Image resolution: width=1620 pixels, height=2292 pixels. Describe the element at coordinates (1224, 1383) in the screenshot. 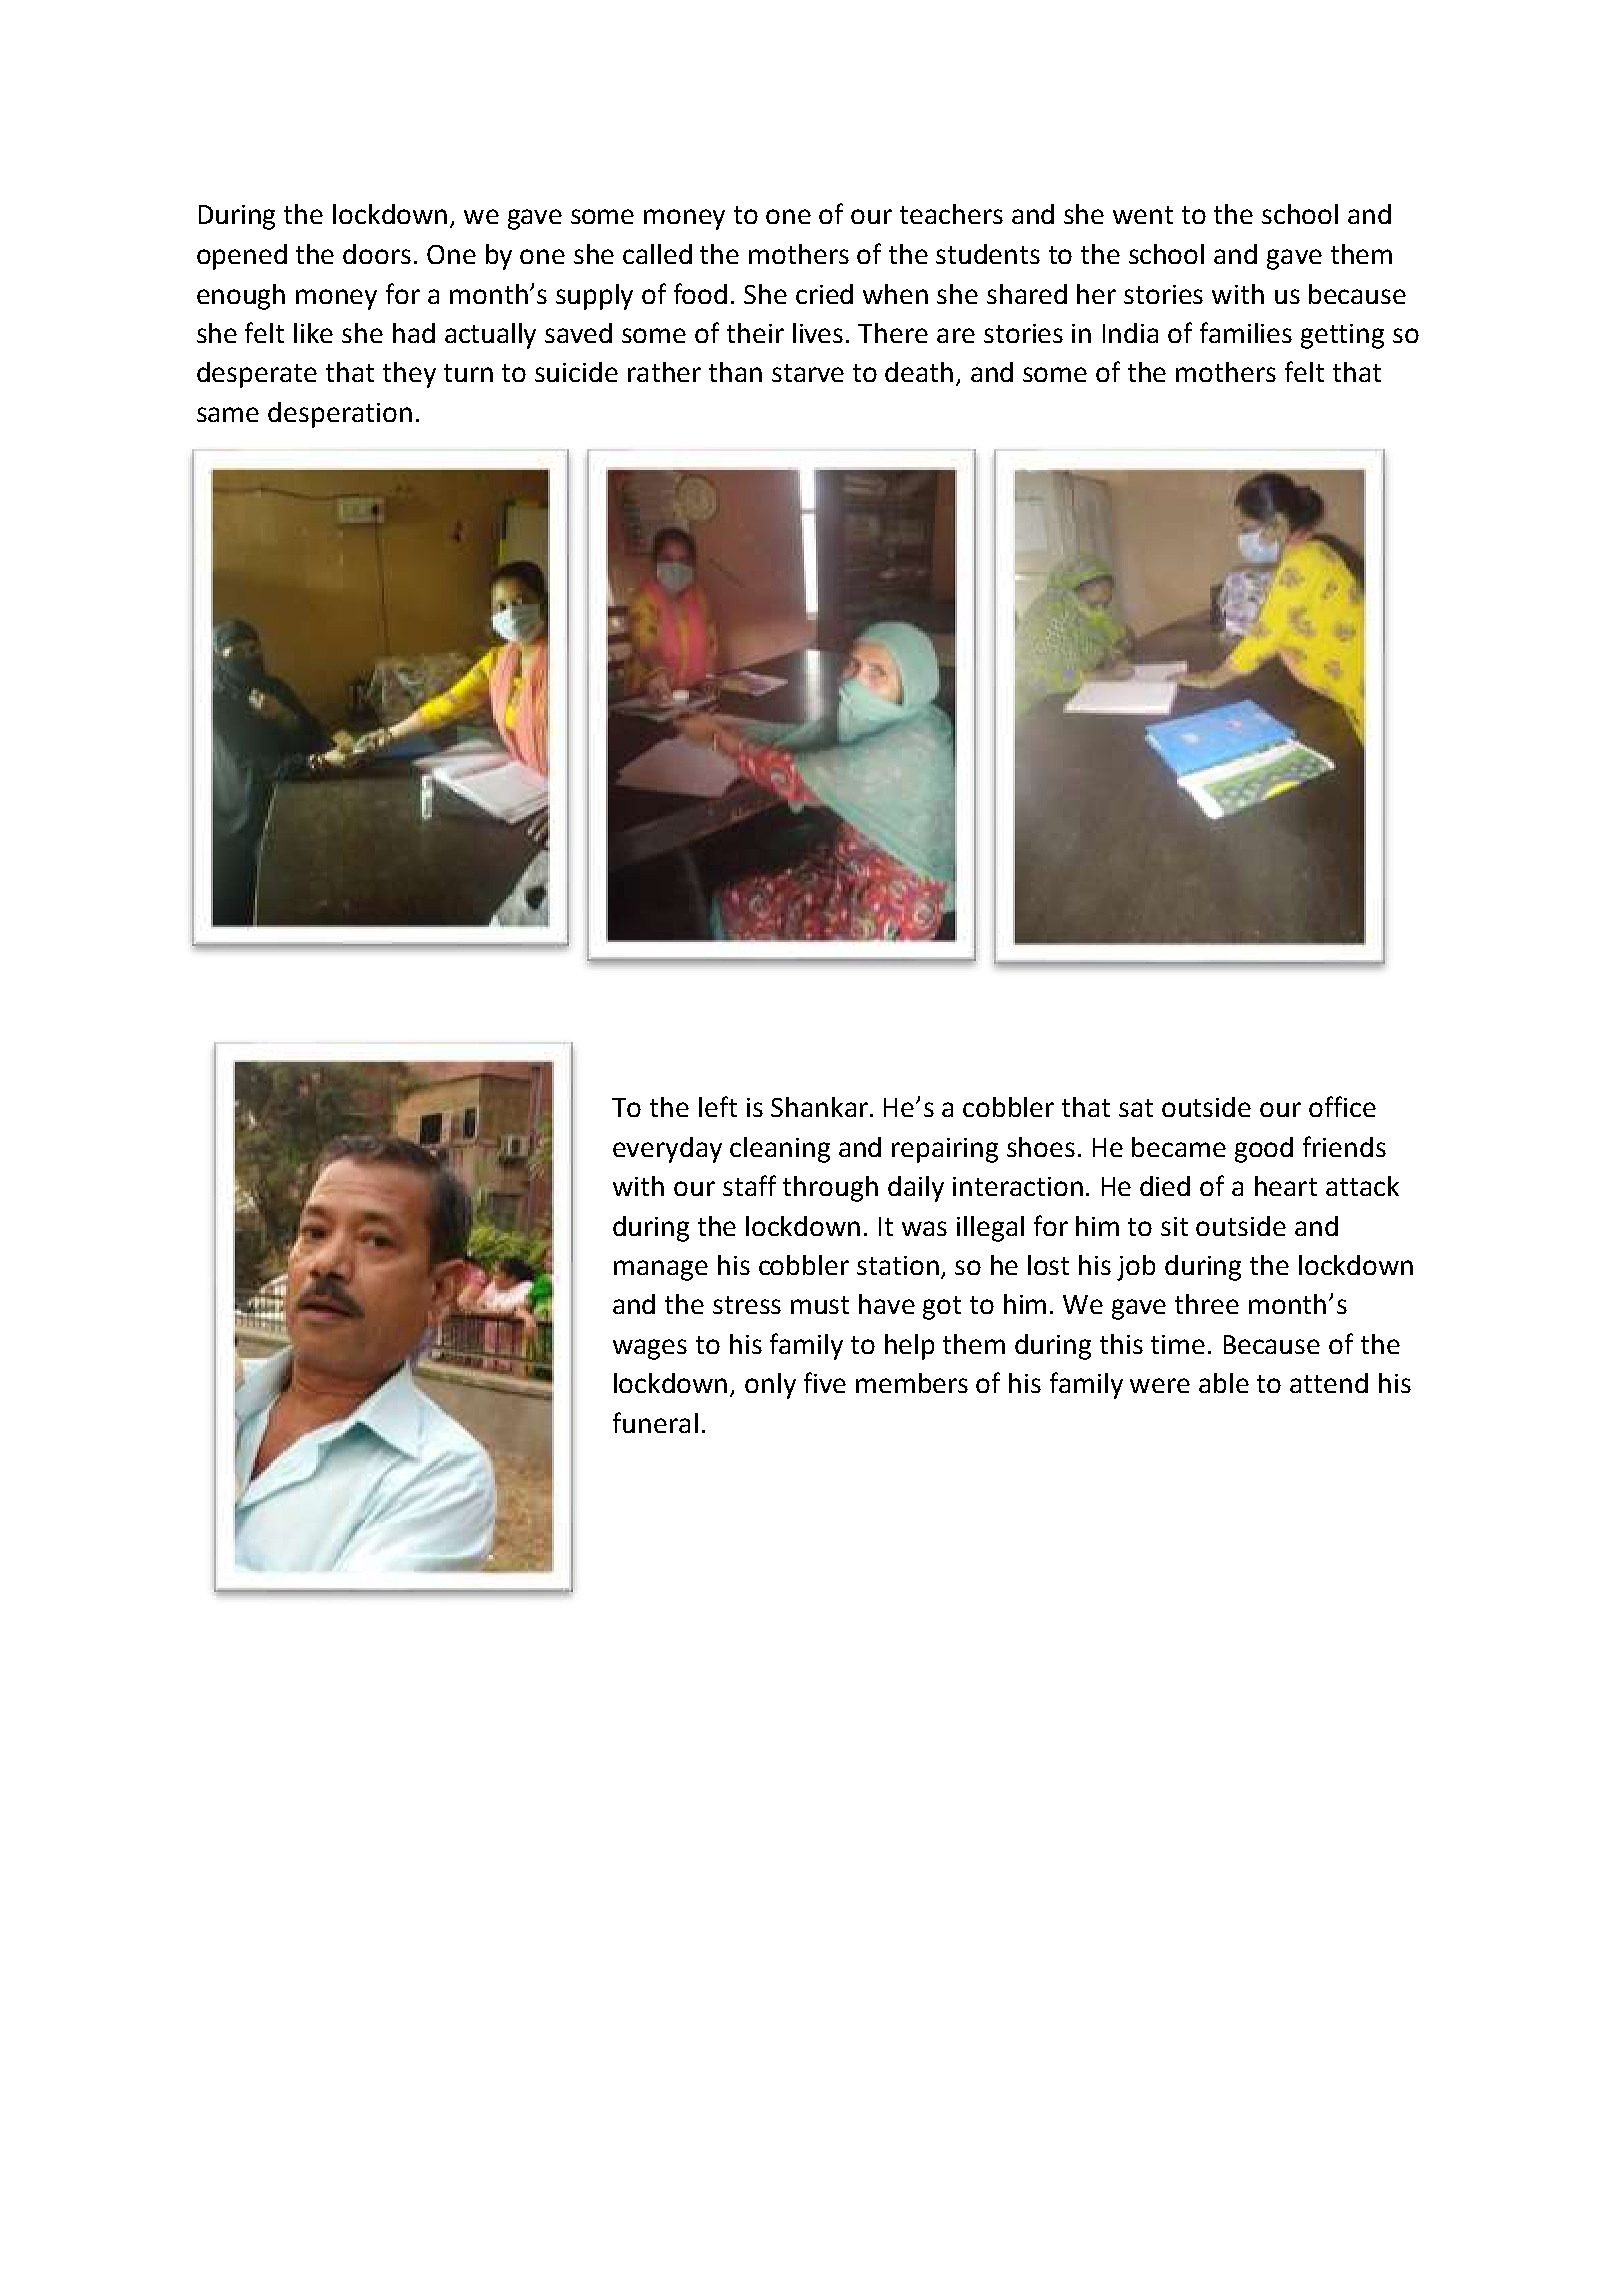

I see `able` at that location.
